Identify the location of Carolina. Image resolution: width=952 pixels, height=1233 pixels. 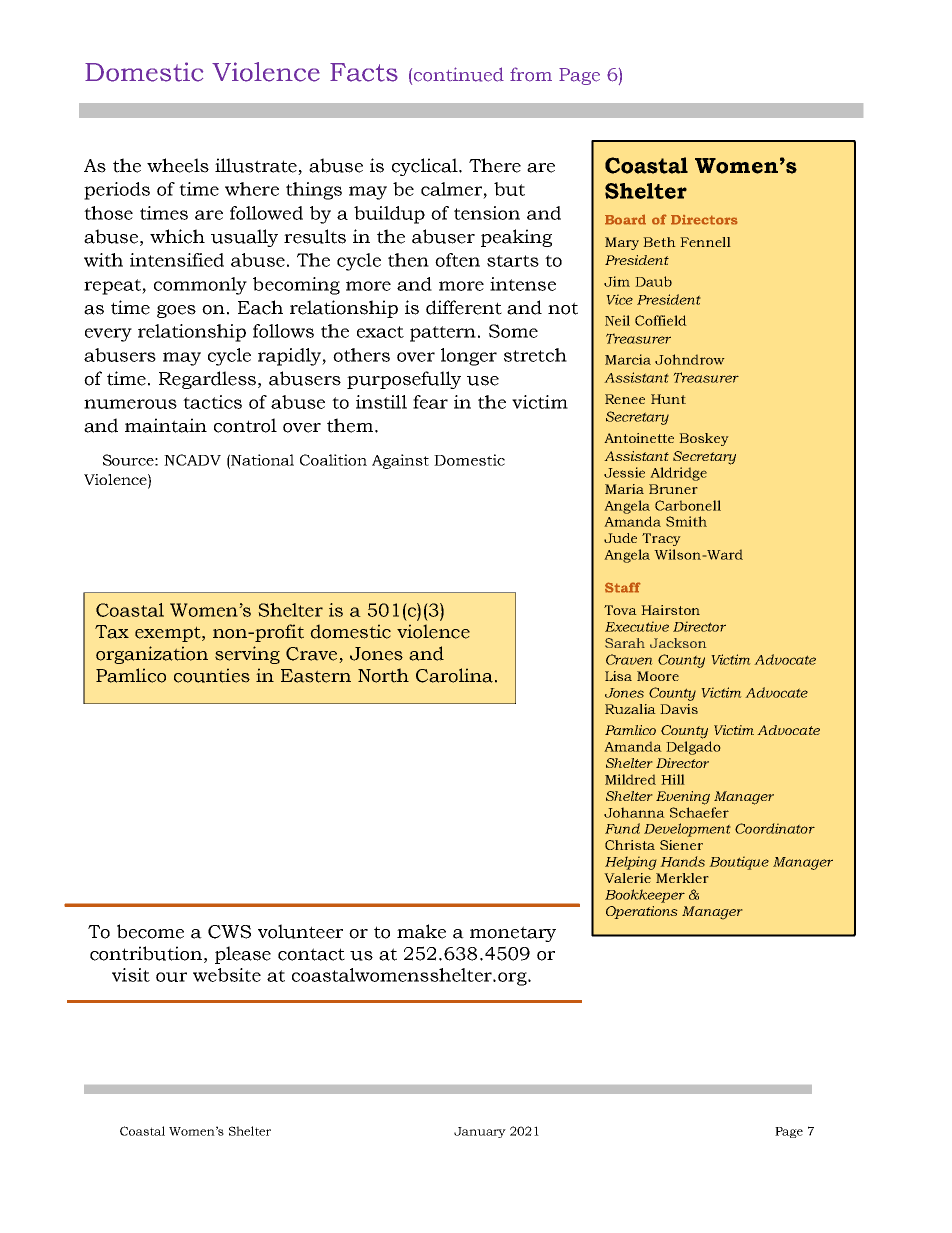
(454, 675).
